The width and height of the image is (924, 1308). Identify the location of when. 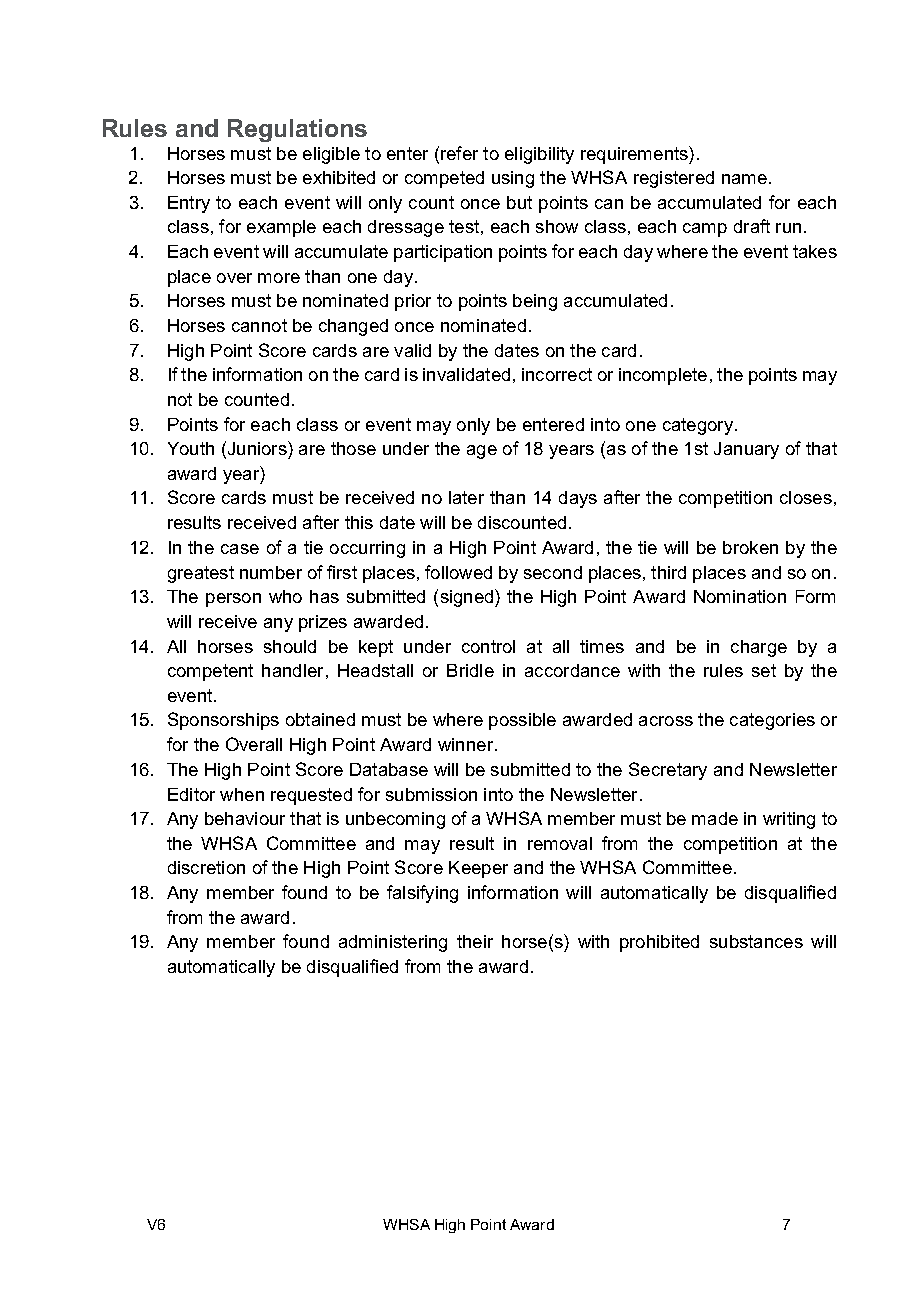
(242, 794).
